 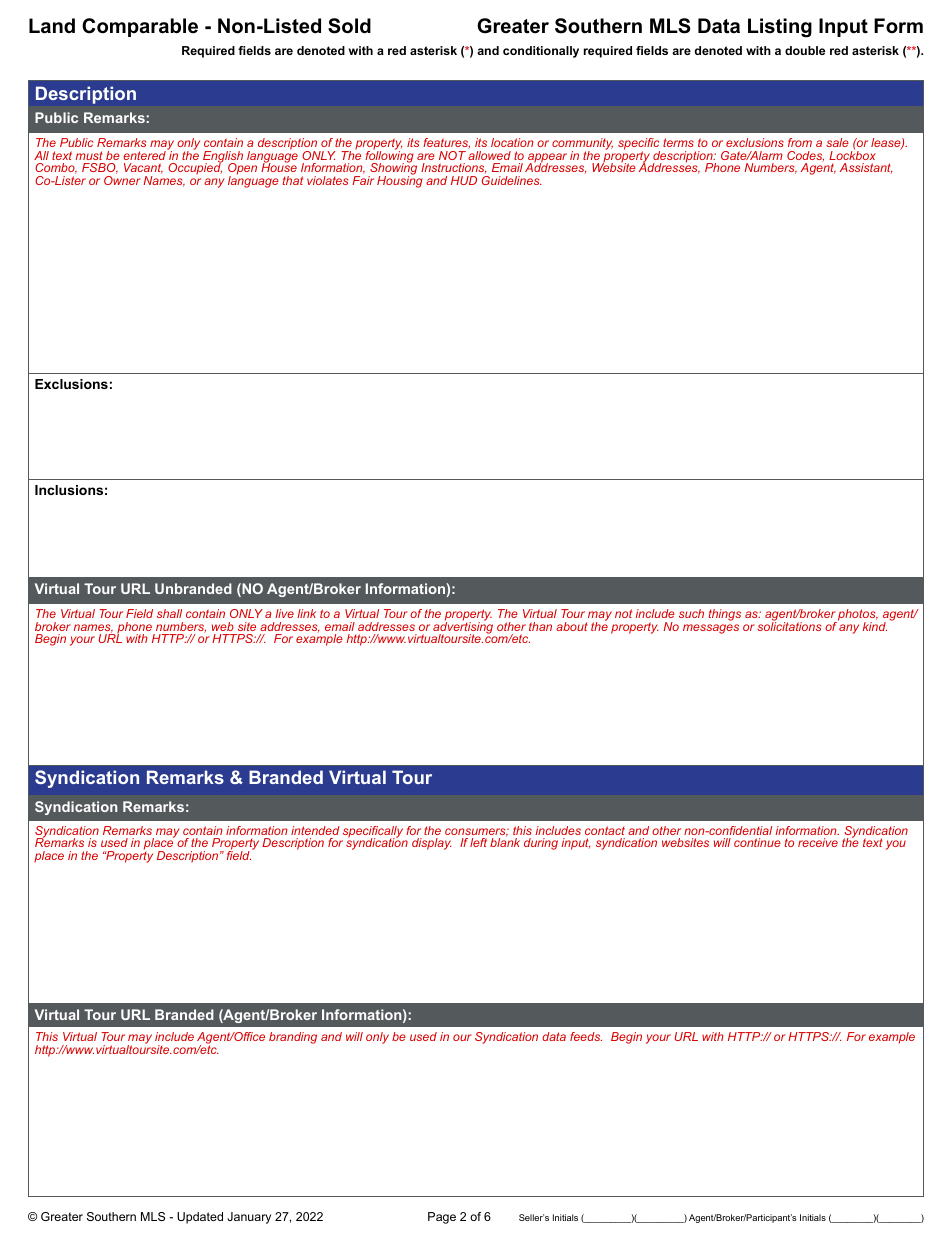 What do you see at coordinates (541, 52) in the page?
I see `conditionally` at bounding box center [541, 52].
